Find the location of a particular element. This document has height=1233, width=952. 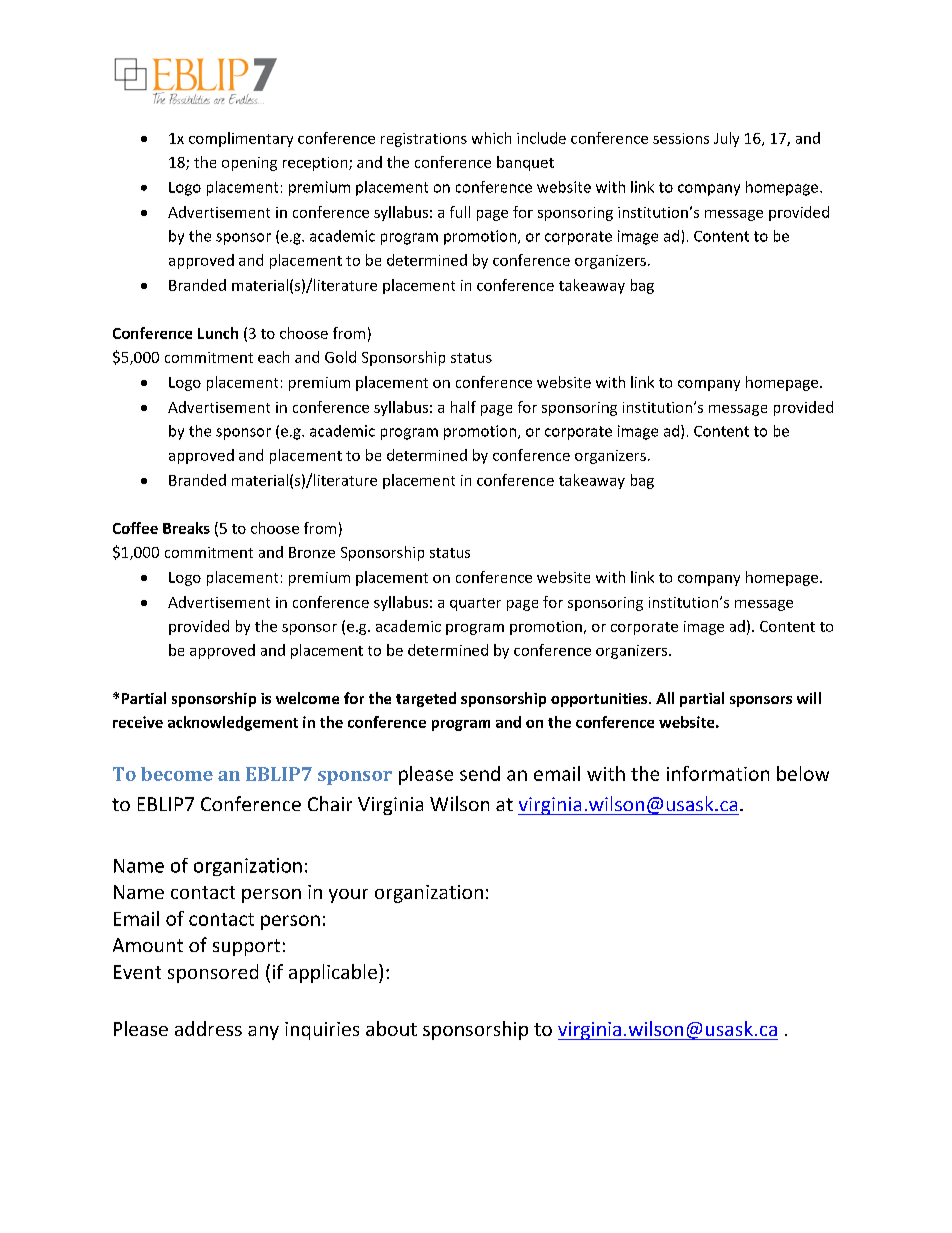

Breaks is located at coordinates (186, 528).
